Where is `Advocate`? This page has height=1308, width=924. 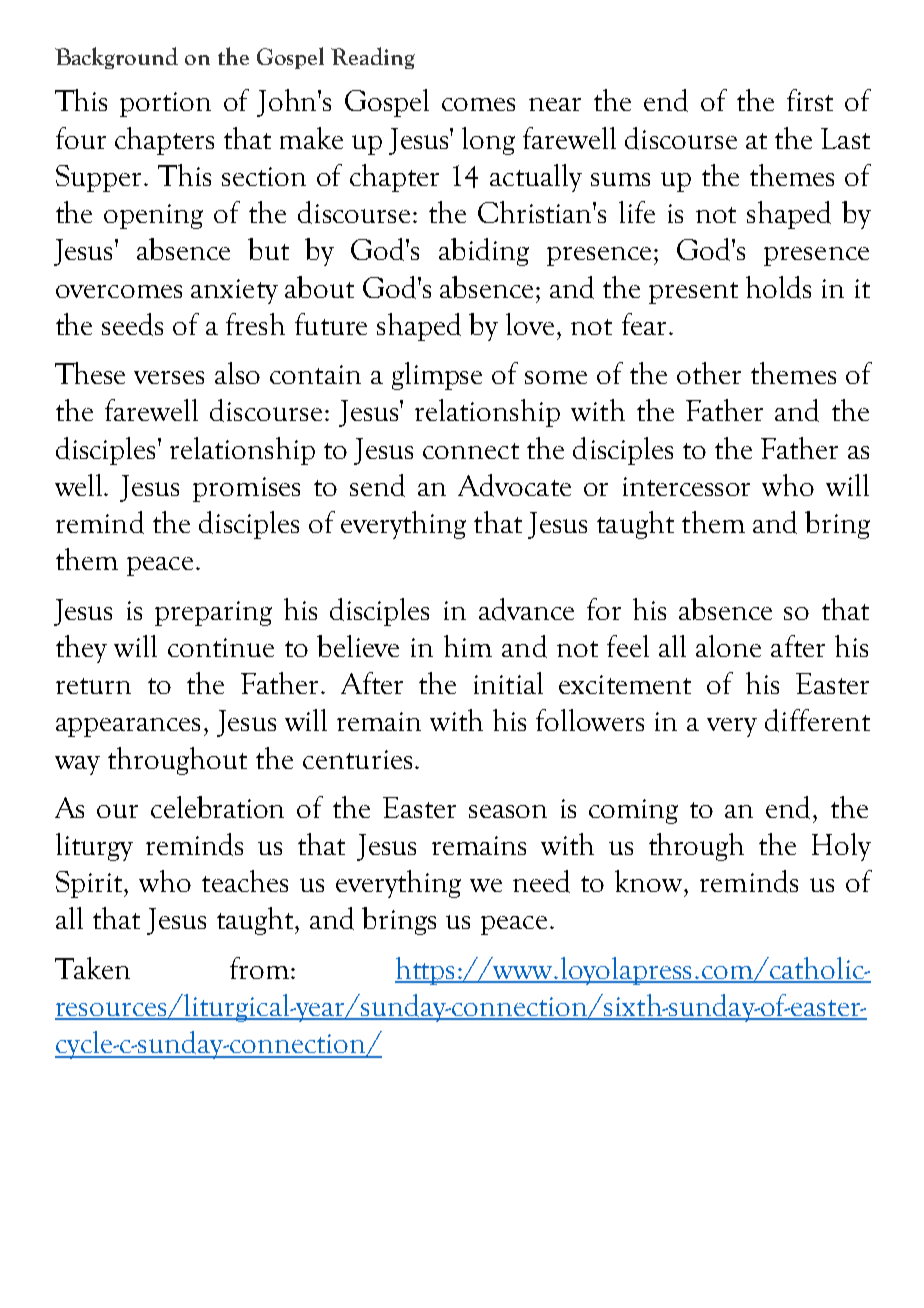
Advocate is located at coordinates (514, 485).
